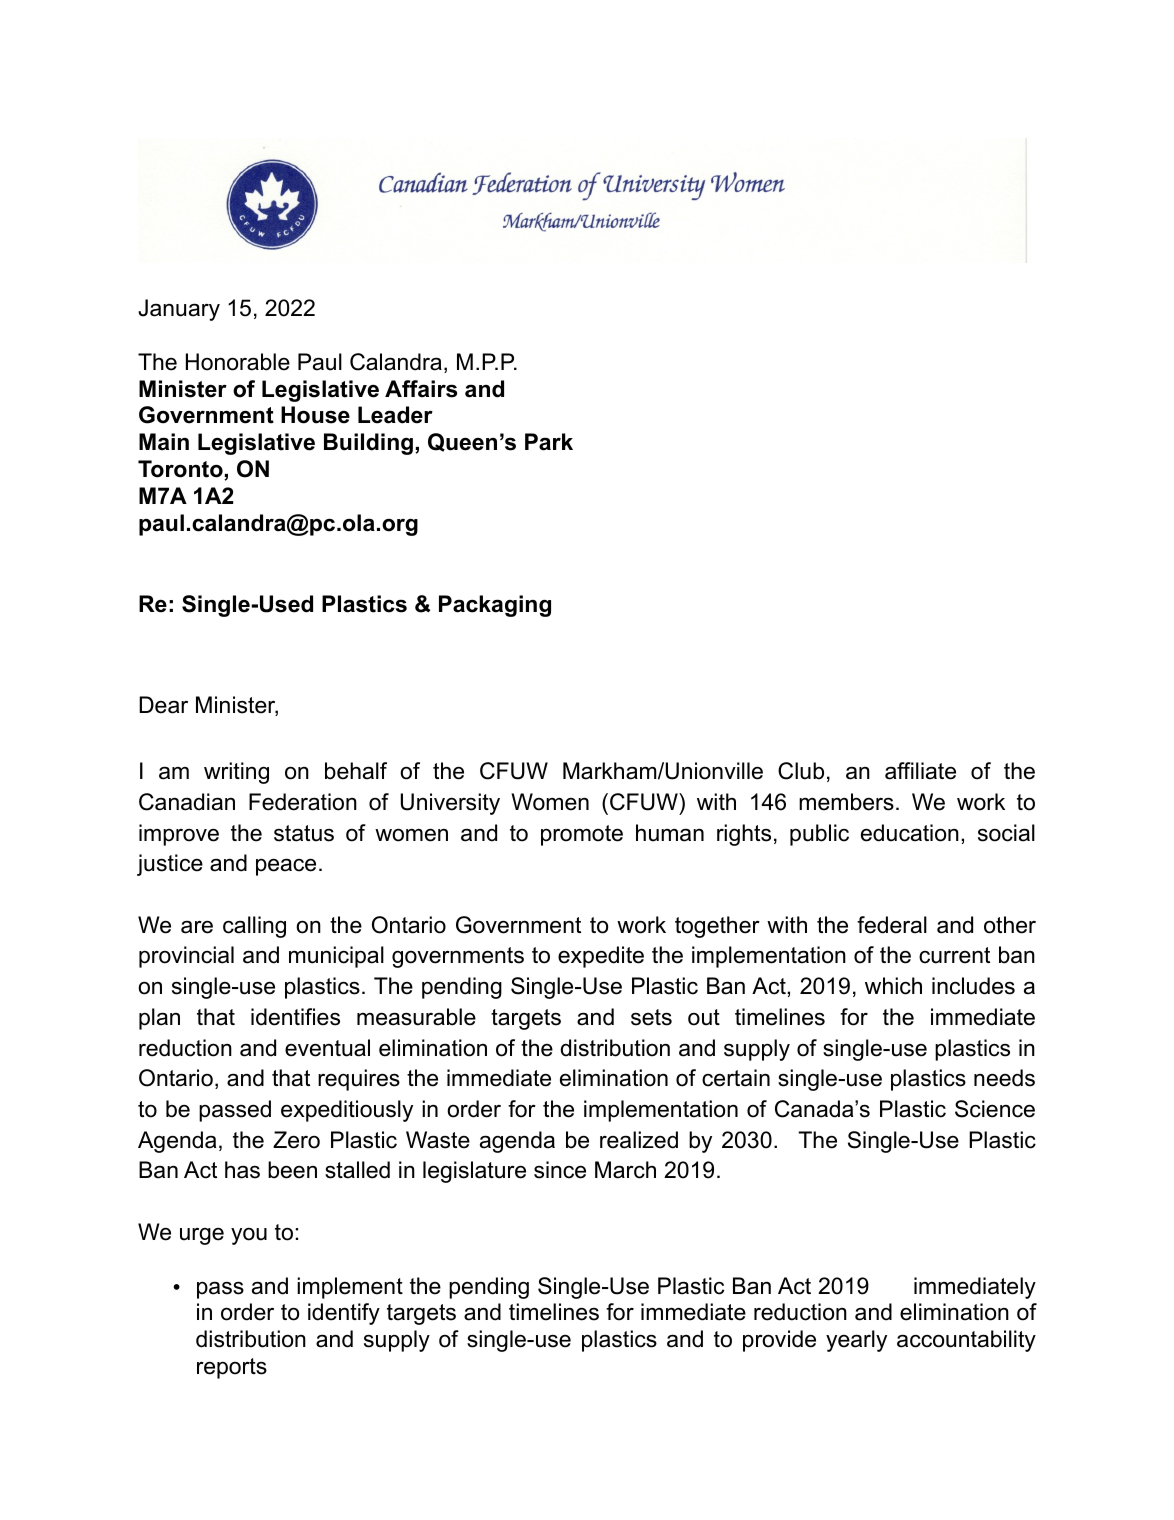 Image resolution: width=1174 pixels, height=1520 pixels. Describe the element at coordinates (910, 833) in the screenshot. I see `education` at that location.
